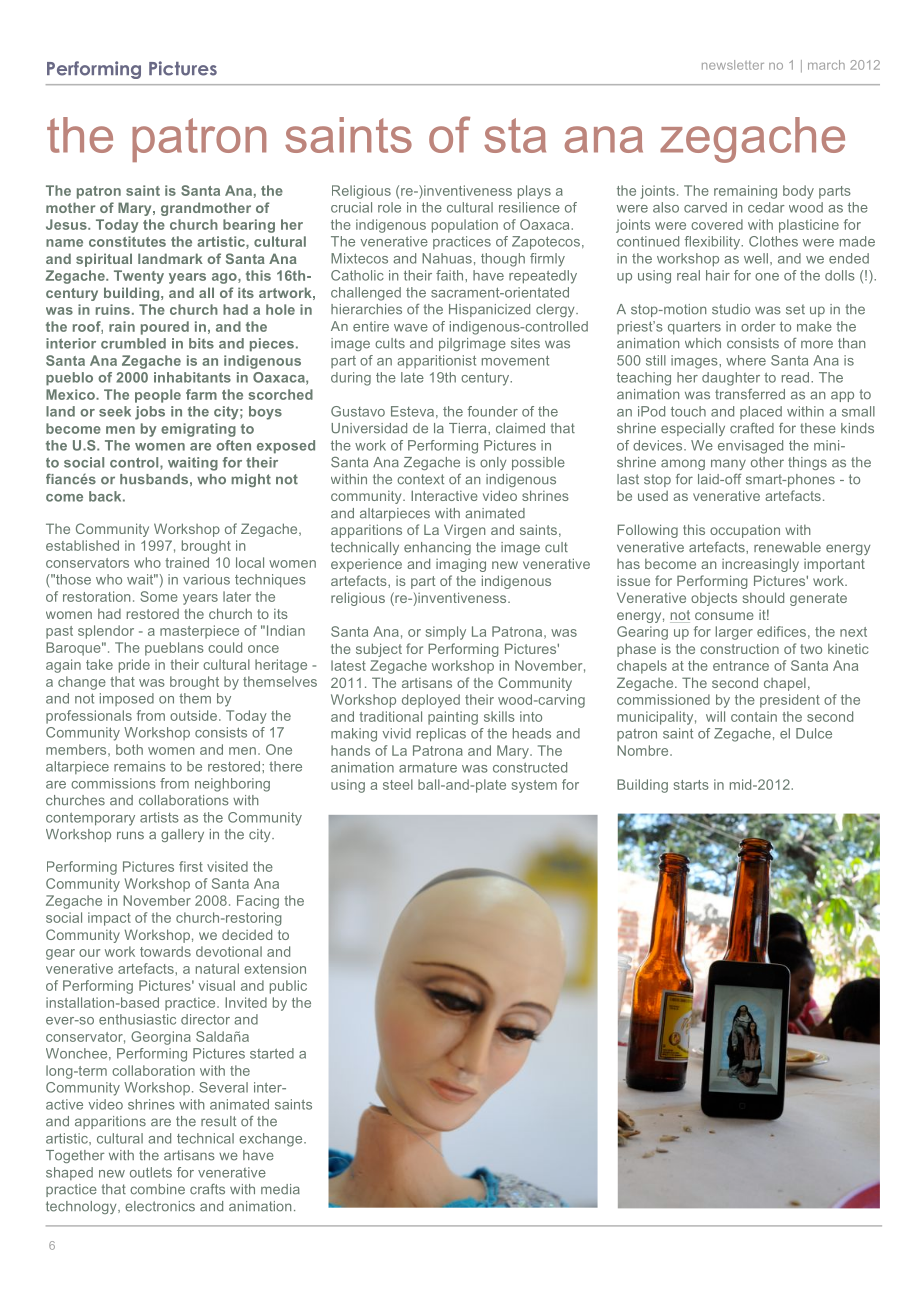 The width and height of the page is (924, 1308). Describe the element at coordinates (67, 224) in the page. I see `Jesus` at that location.
